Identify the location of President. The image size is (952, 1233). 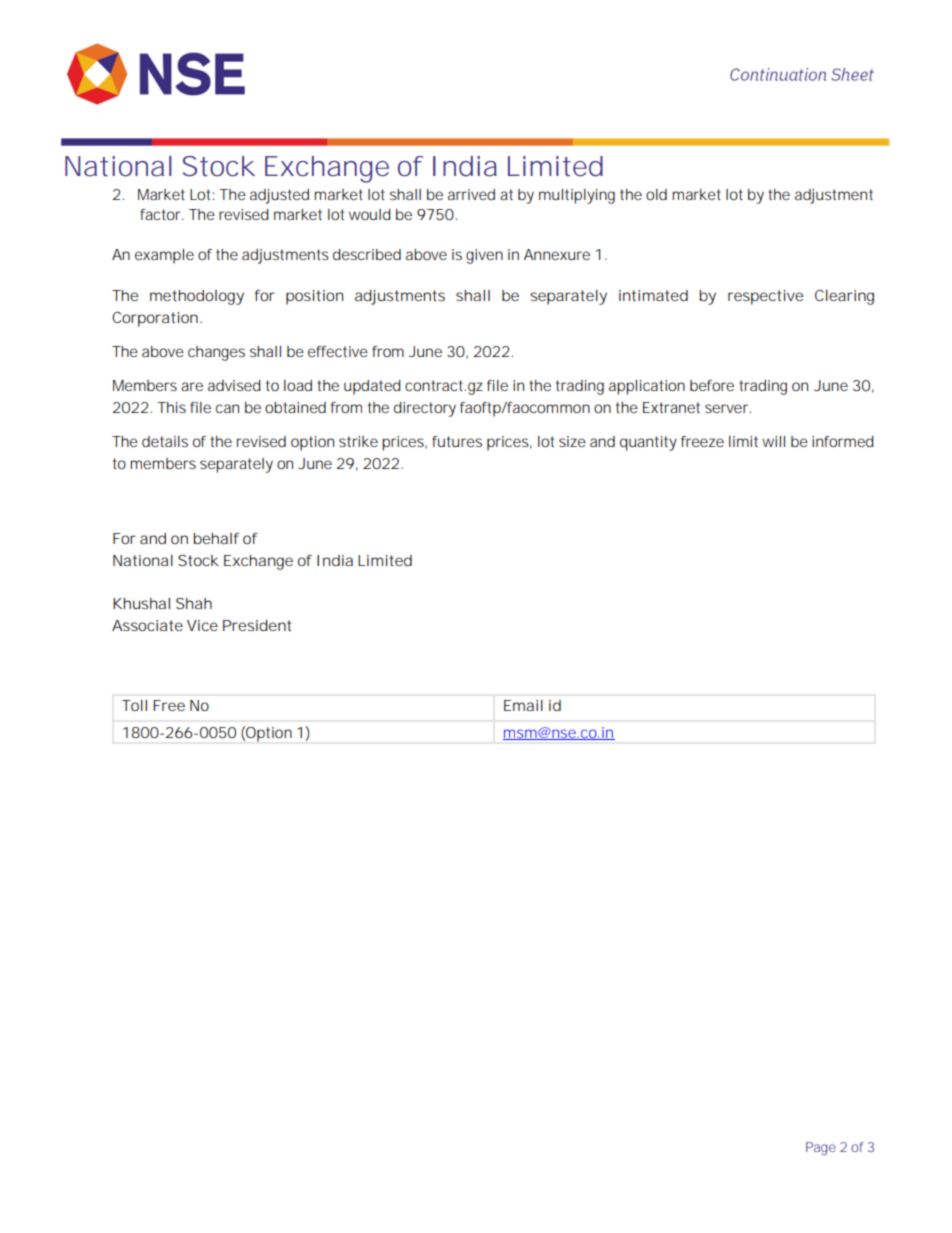
(257, 625).
